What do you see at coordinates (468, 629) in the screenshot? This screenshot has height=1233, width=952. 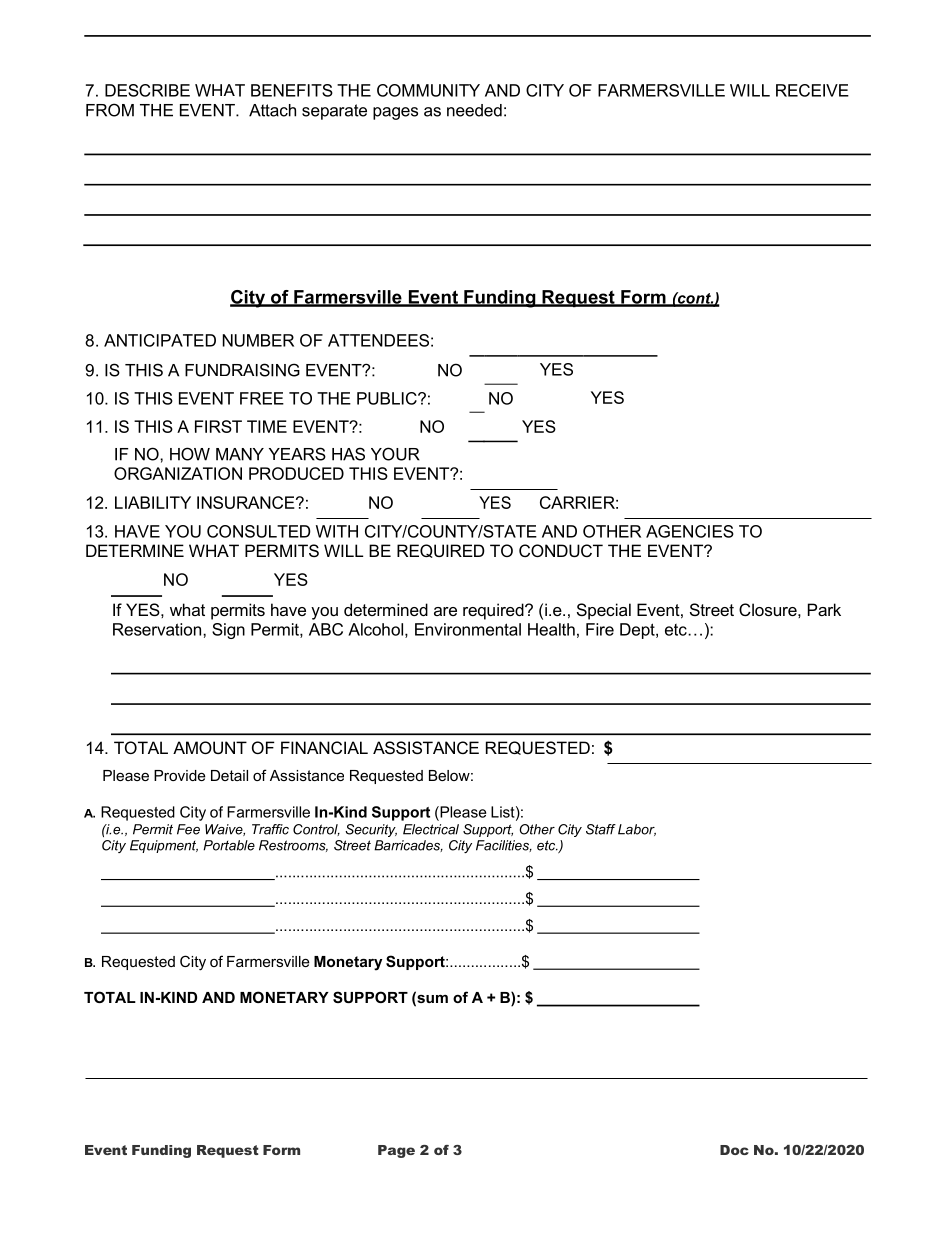 I see `Environmental` at bounding box center [468, 629].
